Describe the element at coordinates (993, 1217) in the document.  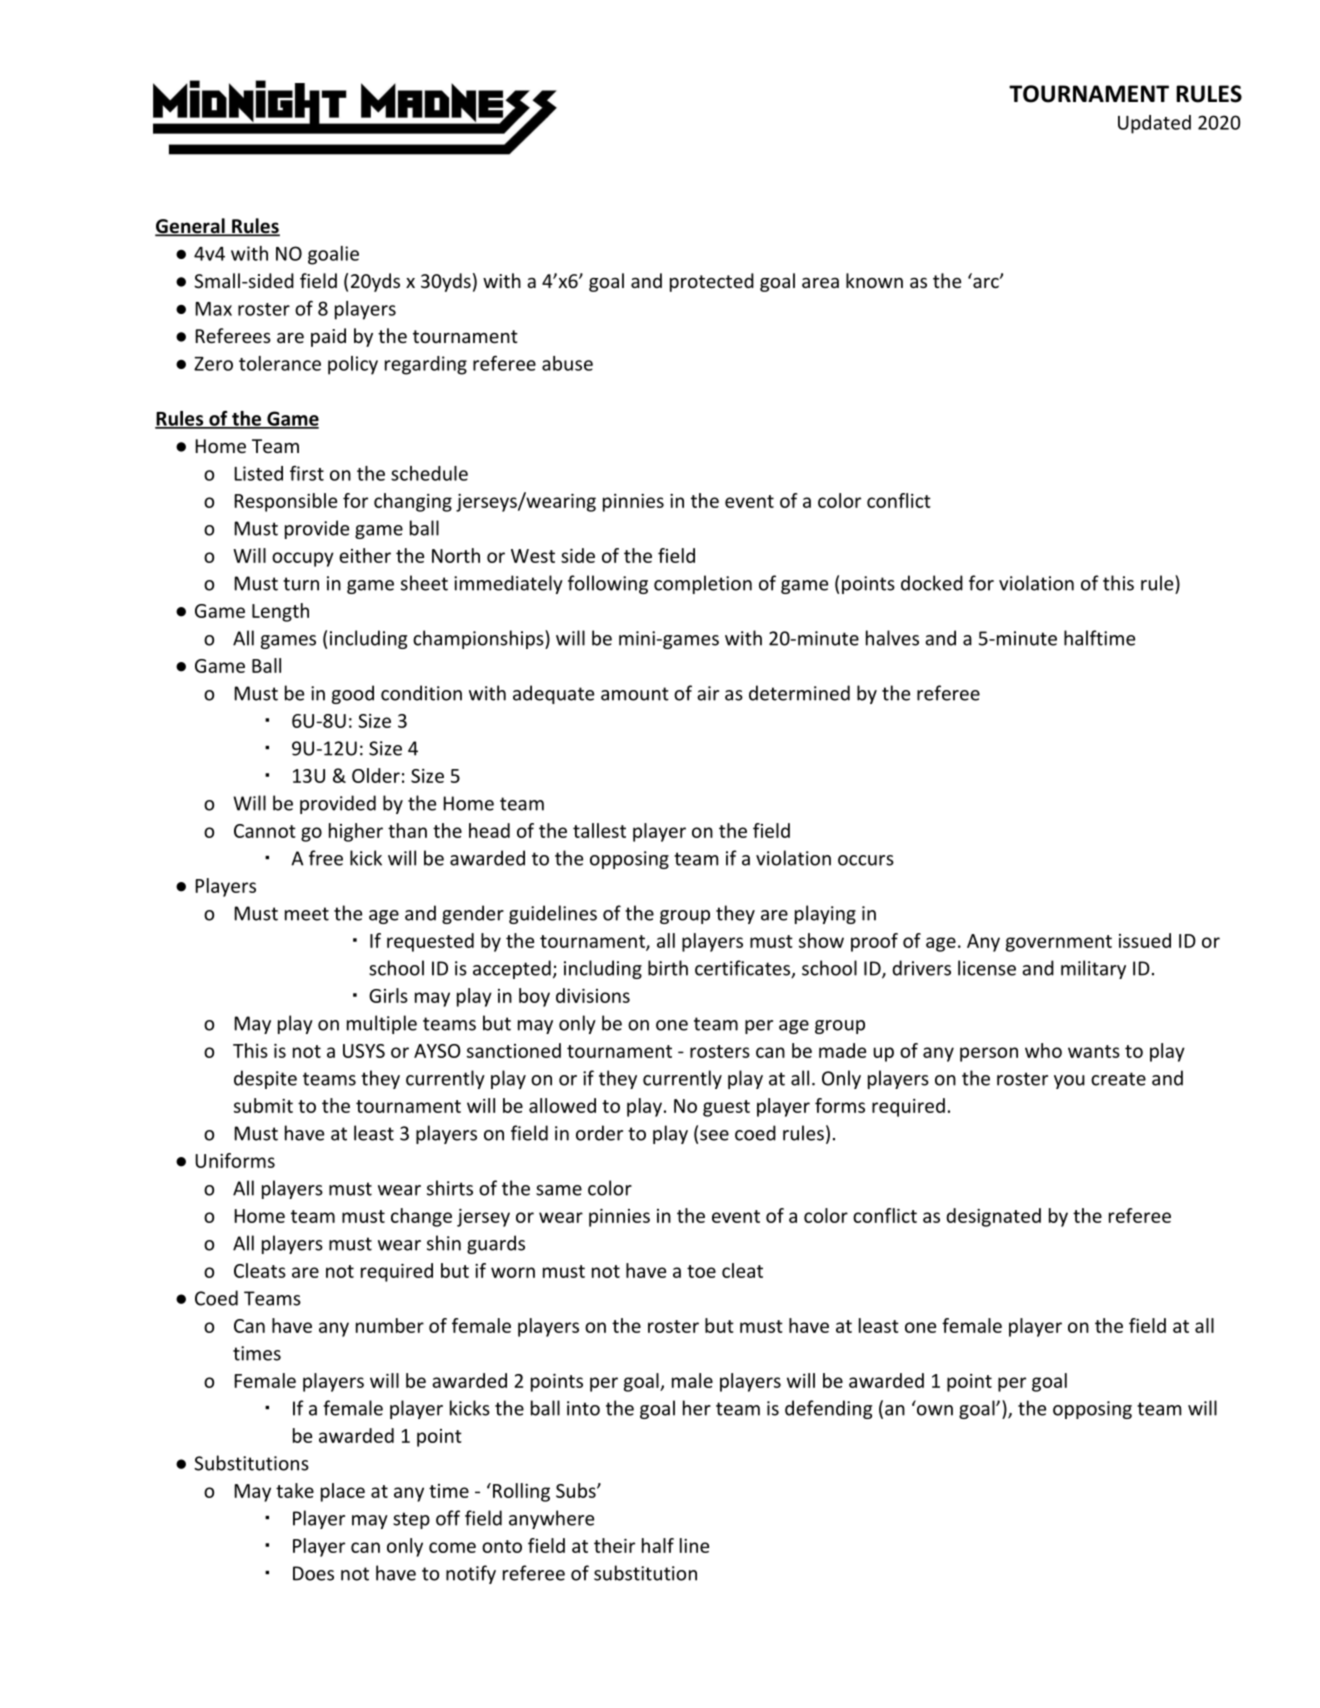
I see `designated` at that location.
